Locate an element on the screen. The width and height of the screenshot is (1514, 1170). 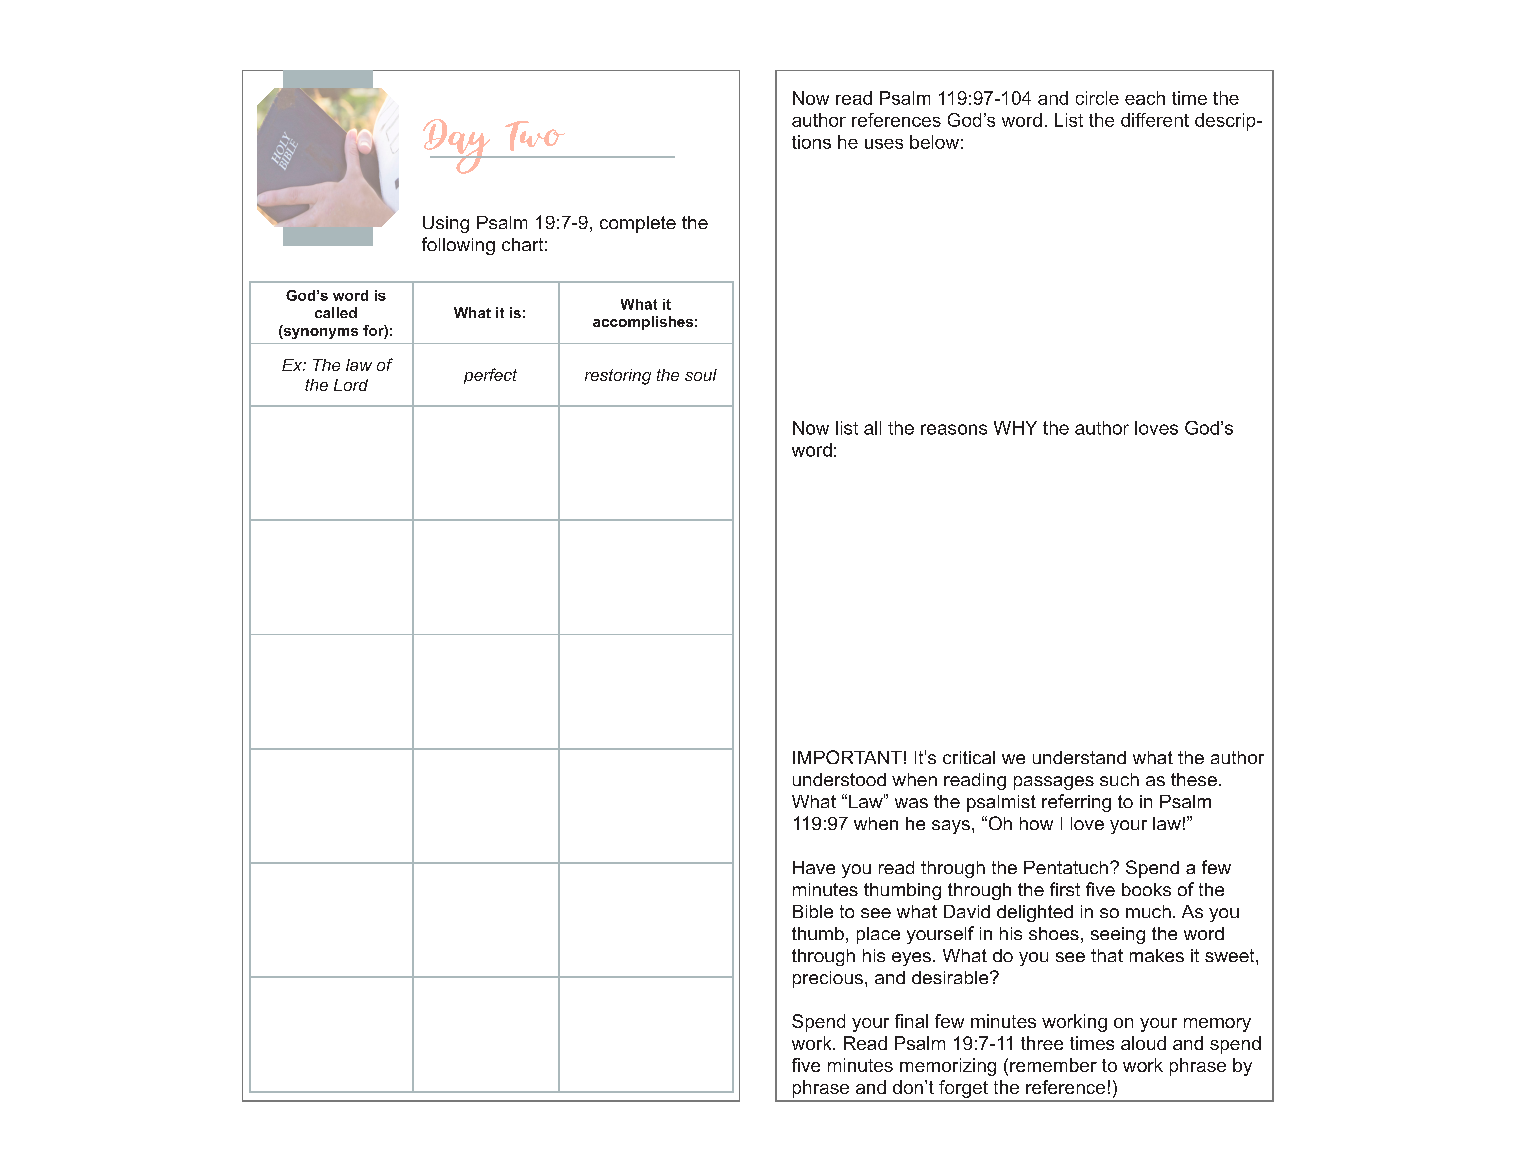
different is located at coordinates (1155, 120).
